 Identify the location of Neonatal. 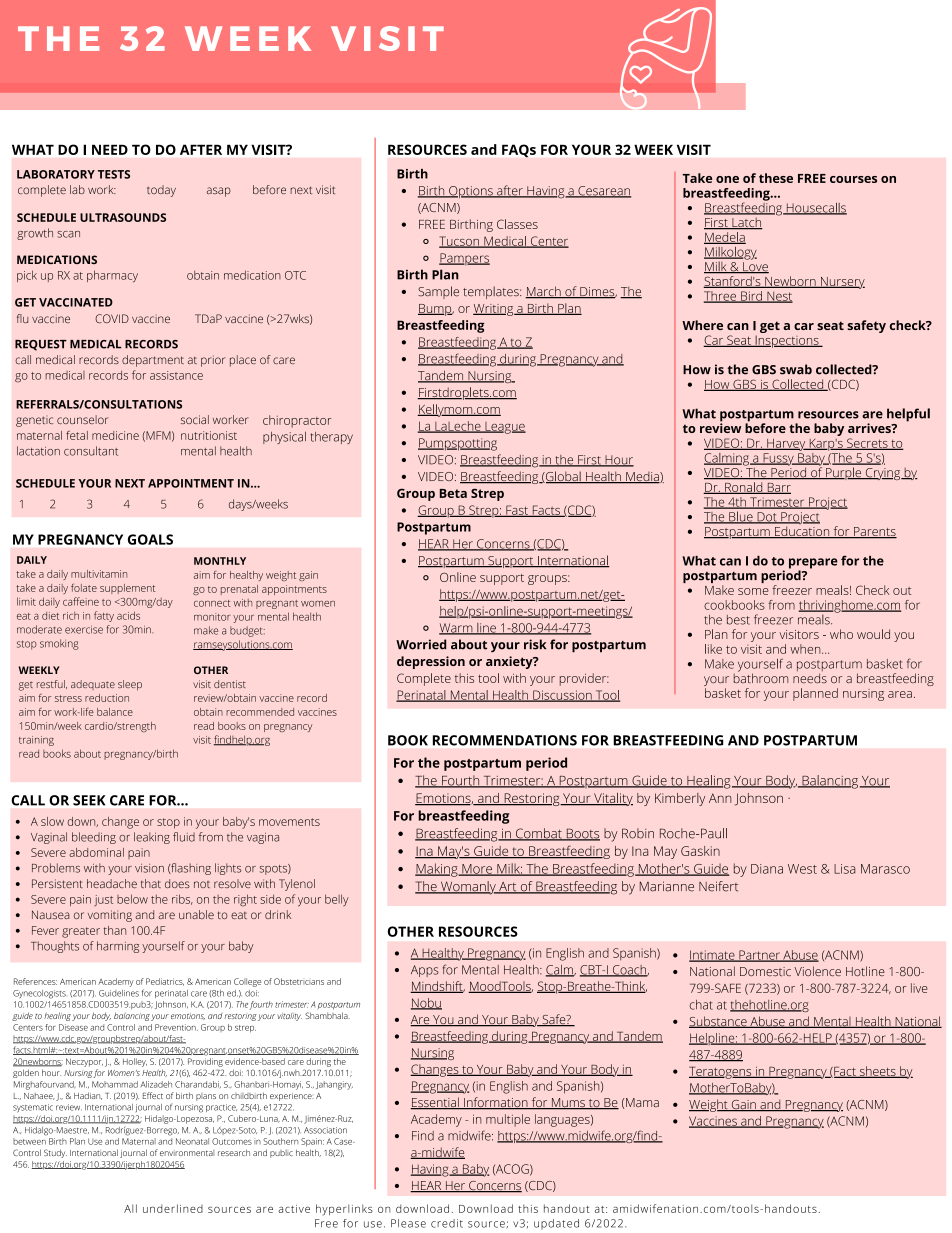
(192, 1141).
